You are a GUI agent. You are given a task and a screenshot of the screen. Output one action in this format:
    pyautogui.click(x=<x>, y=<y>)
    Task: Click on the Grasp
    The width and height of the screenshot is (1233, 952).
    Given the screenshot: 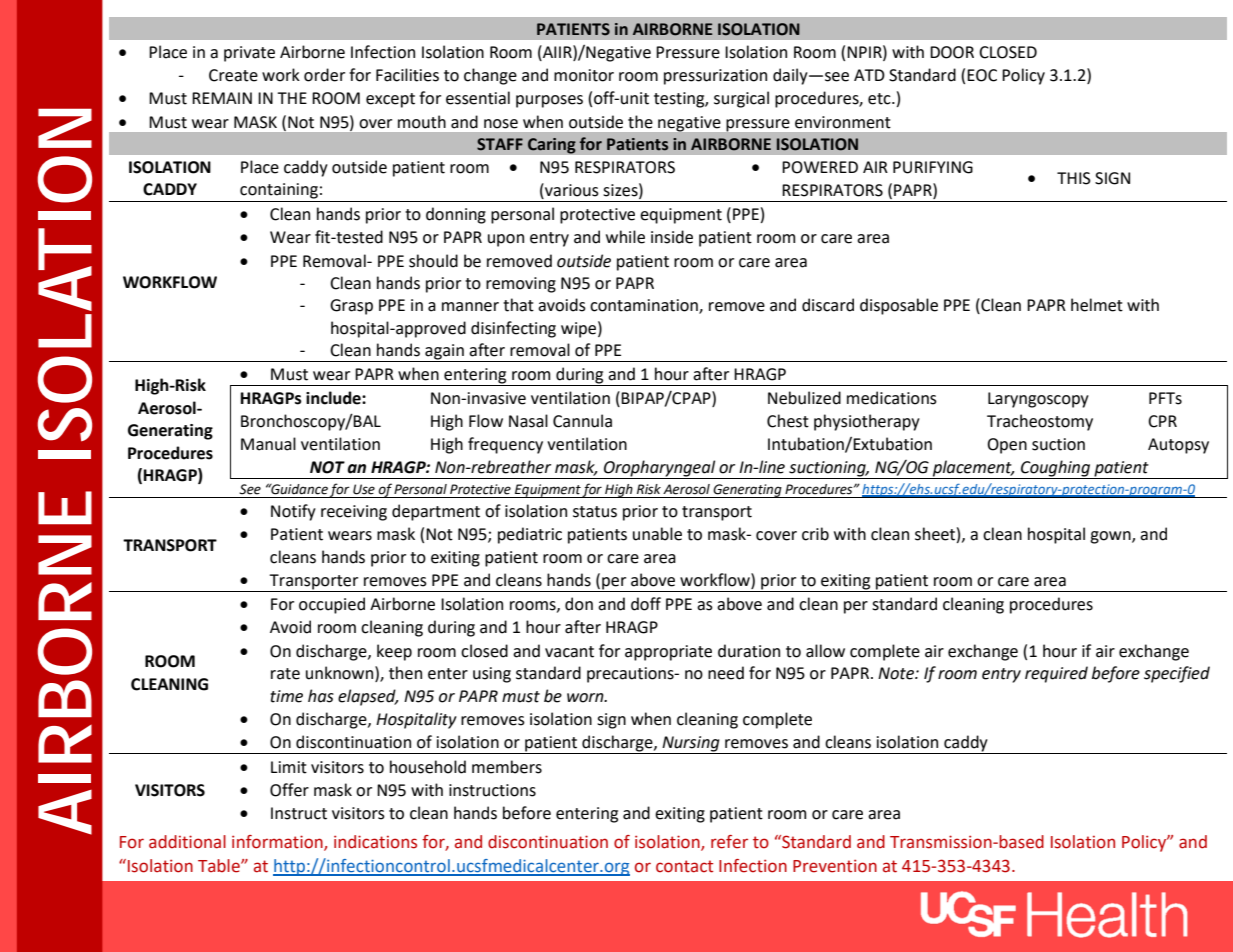 What is the action you would take?
    pyautogui.click(x=351, y=307)
